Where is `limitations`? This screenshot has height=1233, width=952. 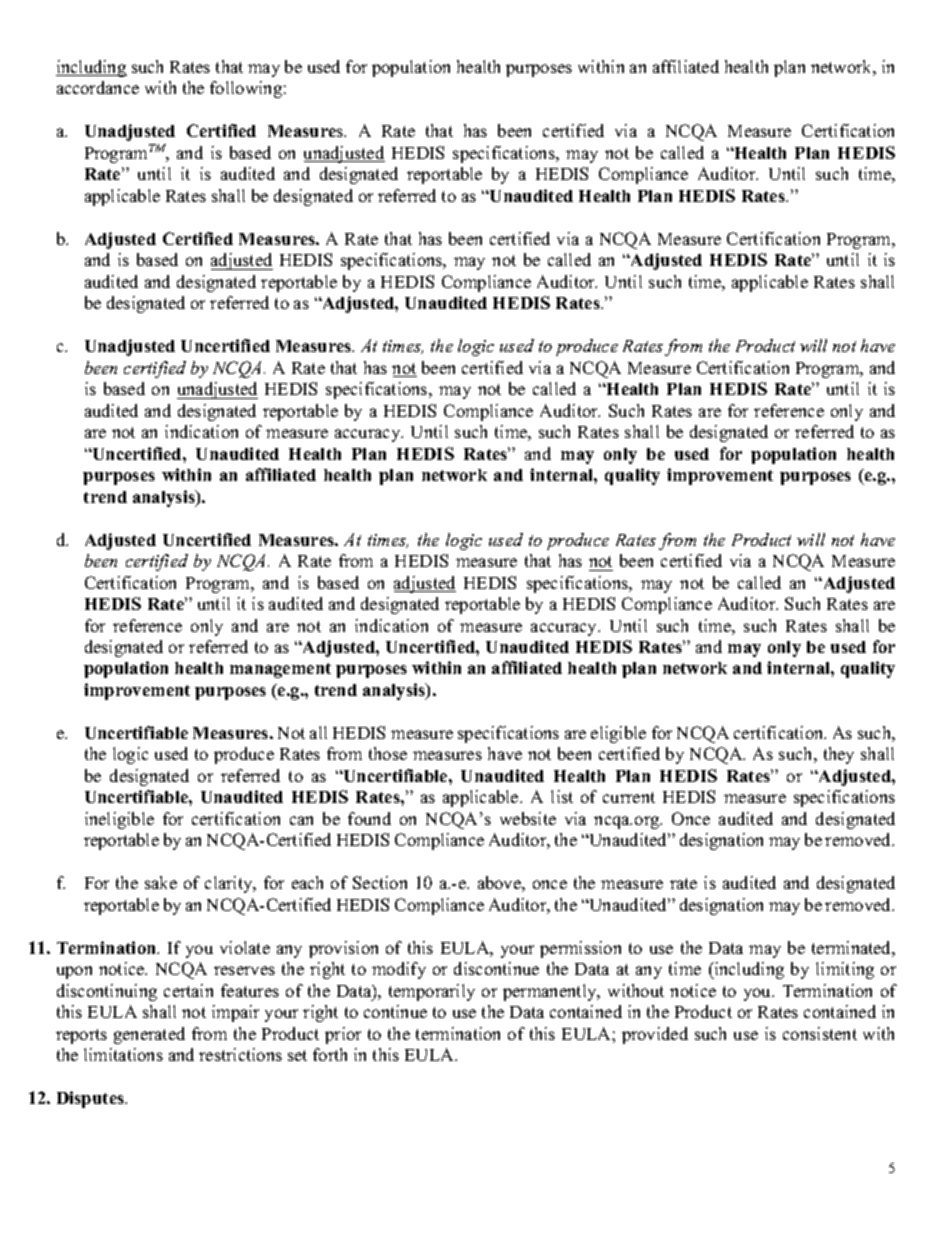
limitations is located at coordinates (123, 1054).
